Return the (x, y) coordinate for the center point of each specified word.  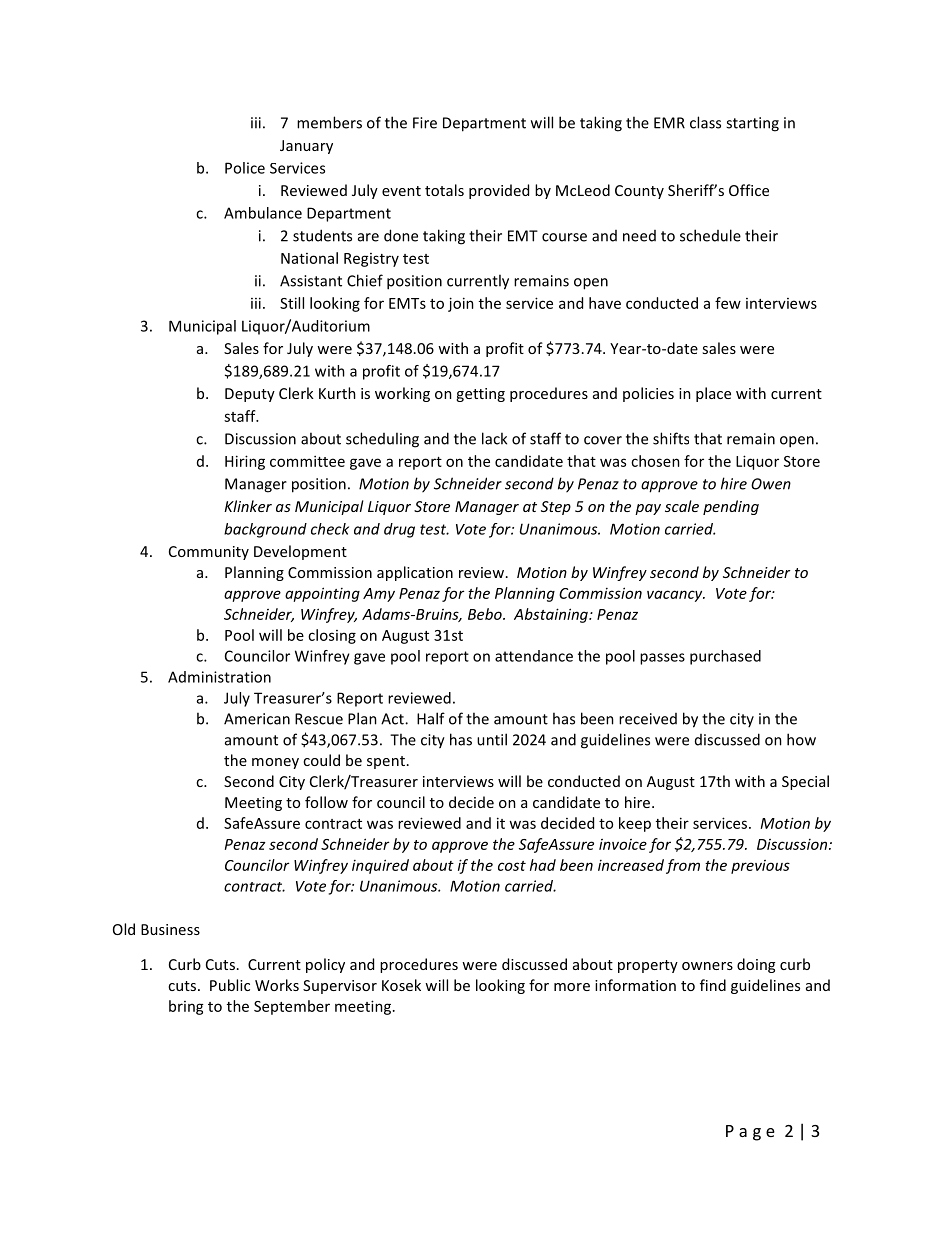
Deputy (250, 395)
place (713, 394)
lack (494, 438)
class (705, 122)
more (572, 987)
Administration (219, 677)
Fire (425, 123)
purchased (725, 657)
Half (431, 718)
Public (230, 985)
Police (245, 168)
